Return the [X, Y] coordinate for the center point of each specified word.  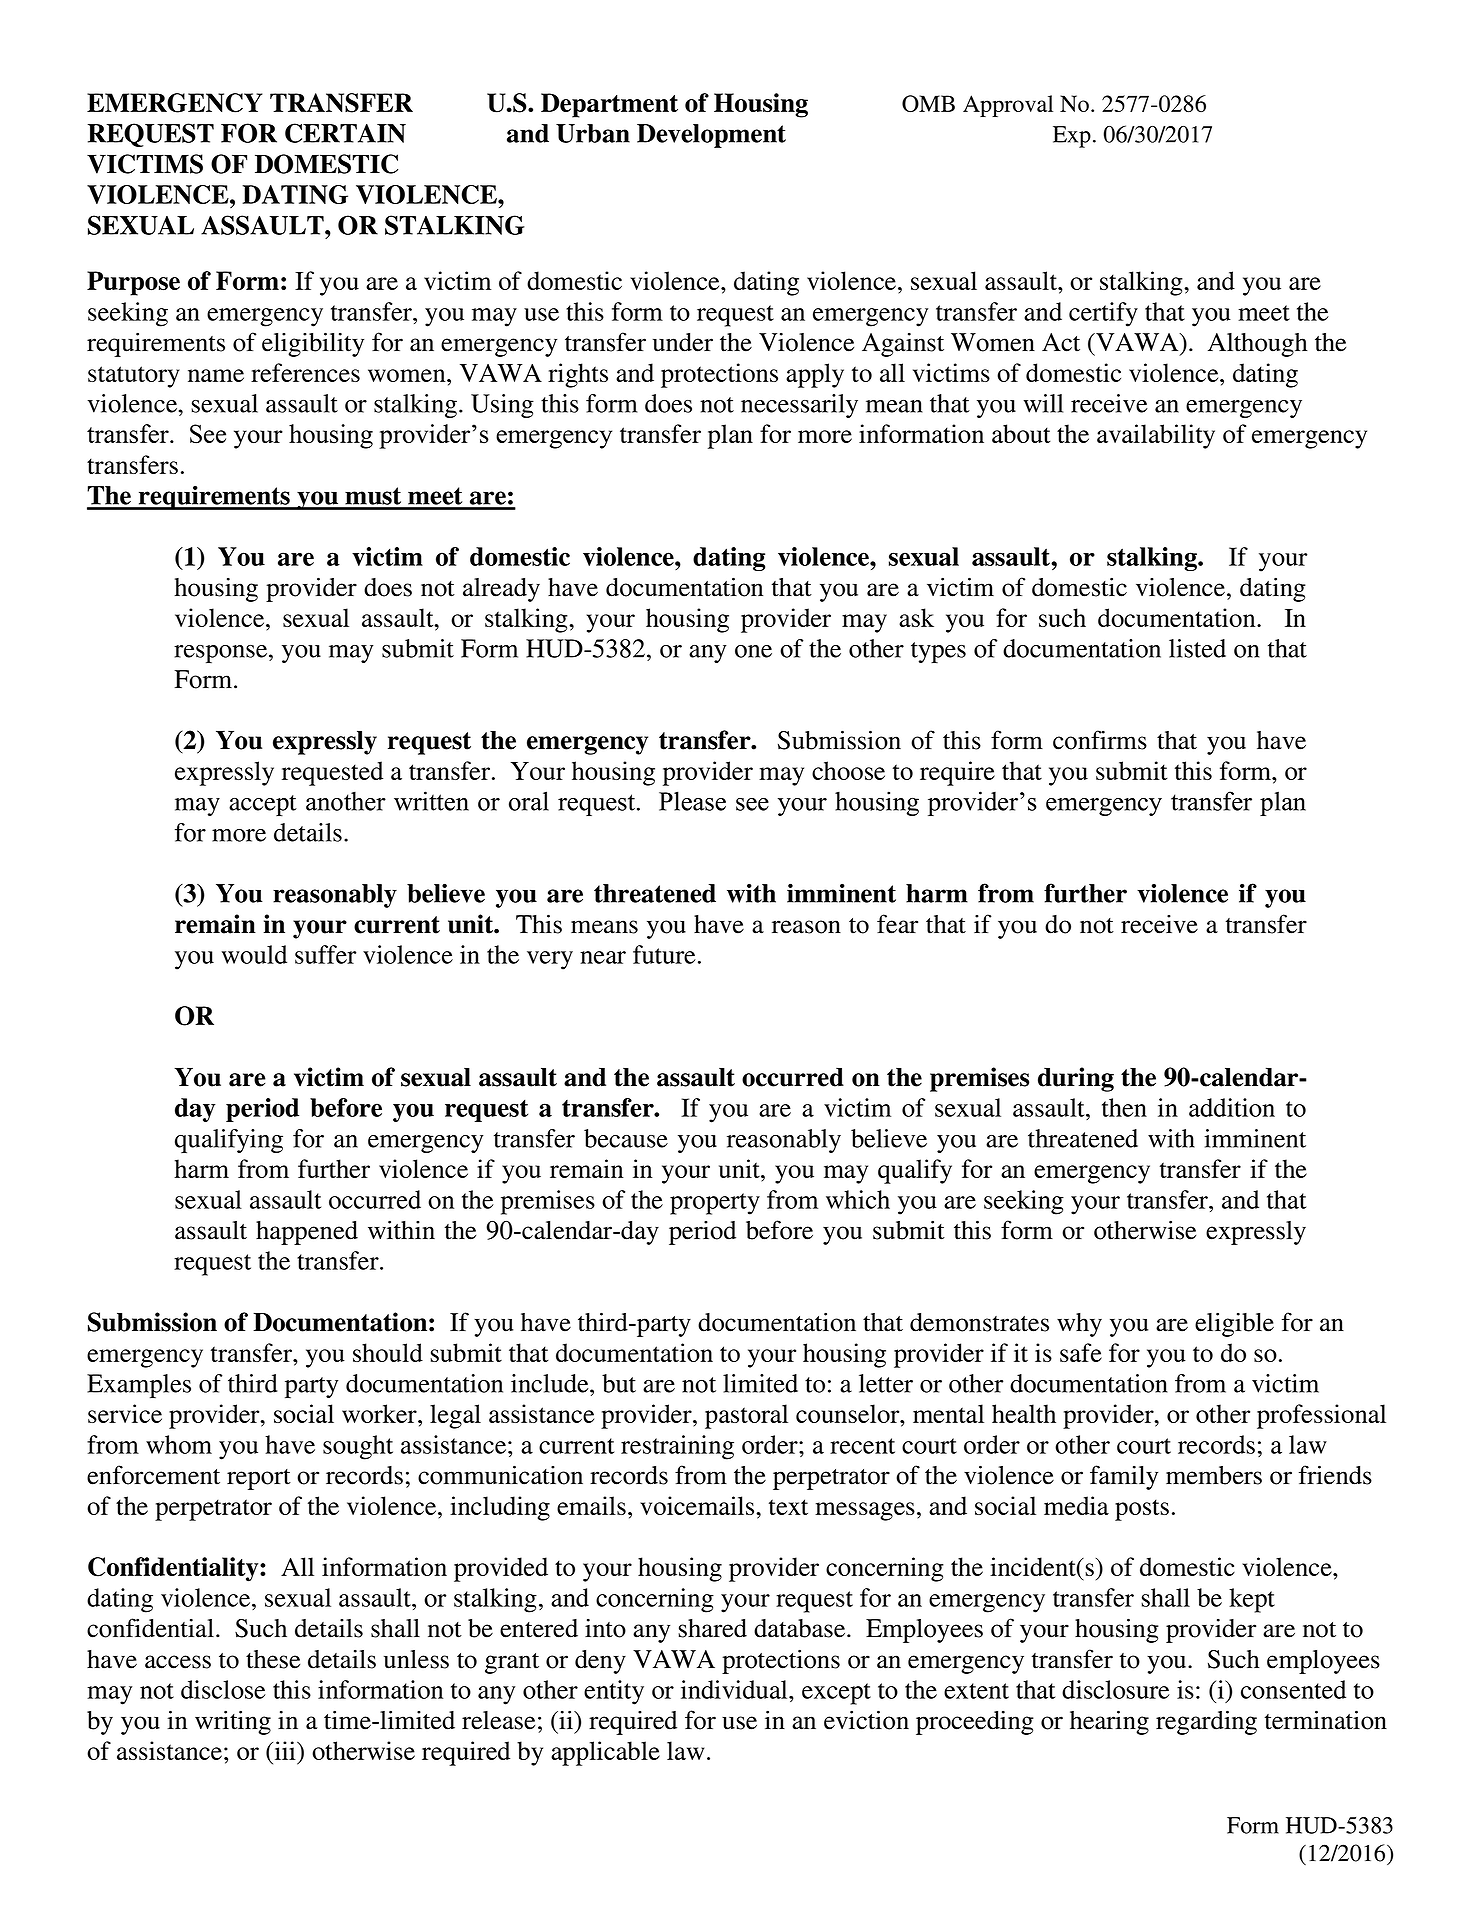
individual [735, 1689]
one [753, 651]
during [1076, 1079]
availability [1156, 436]
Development [711, 136]
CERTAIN [345, 133]
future [664, 954]
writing [233, 1722]
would [254, 954]
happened [307, 1233]
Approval [1008, 106]
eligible [1234, 1324]
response [222, 654]
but [619, 1383]
